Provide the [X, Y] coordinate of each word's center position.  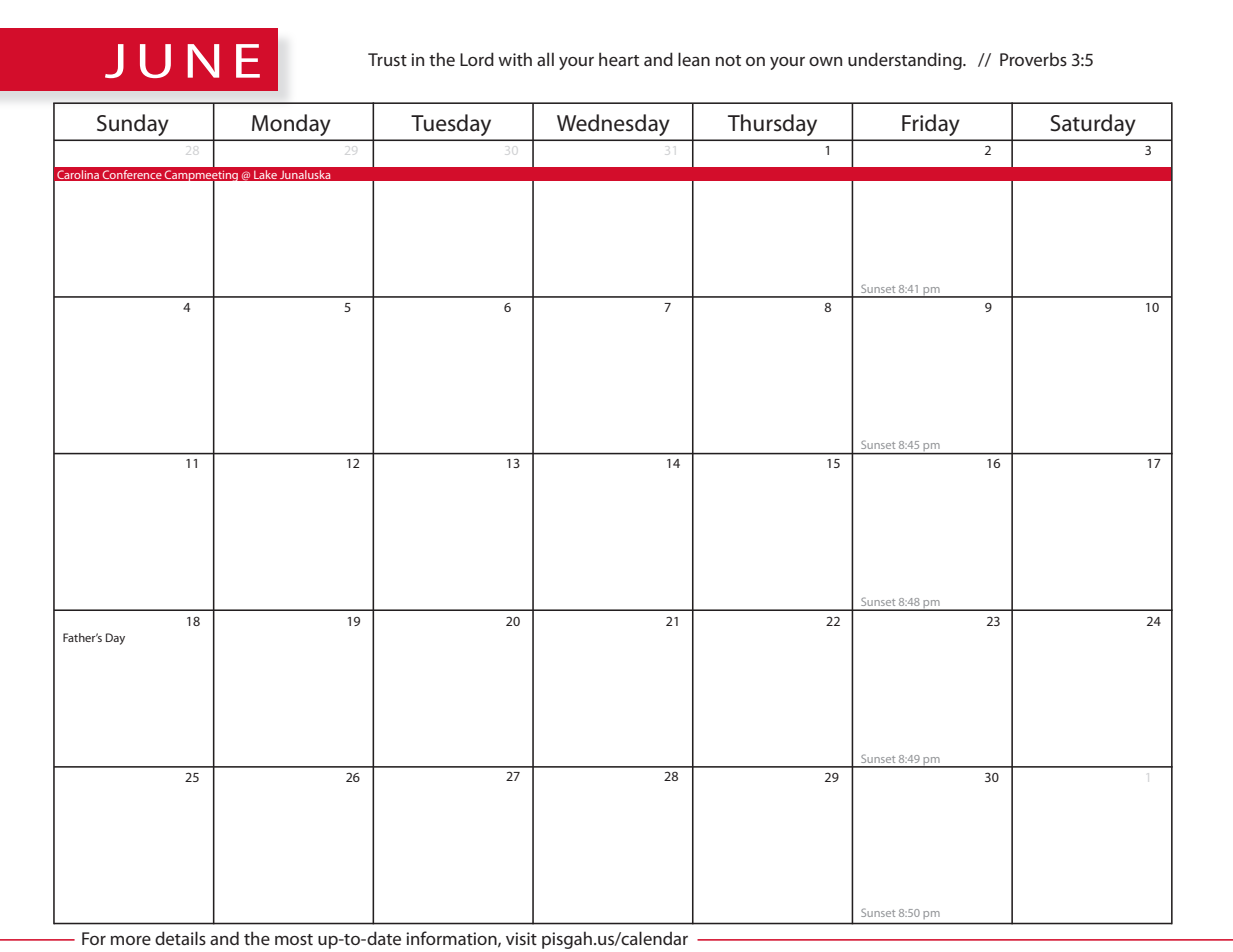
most [294, 939]
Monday [291, 125]
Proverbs [1033, 59]
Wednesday [613, 125]
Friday [931, 125]
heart [619, 59]
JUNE [182, 61]
